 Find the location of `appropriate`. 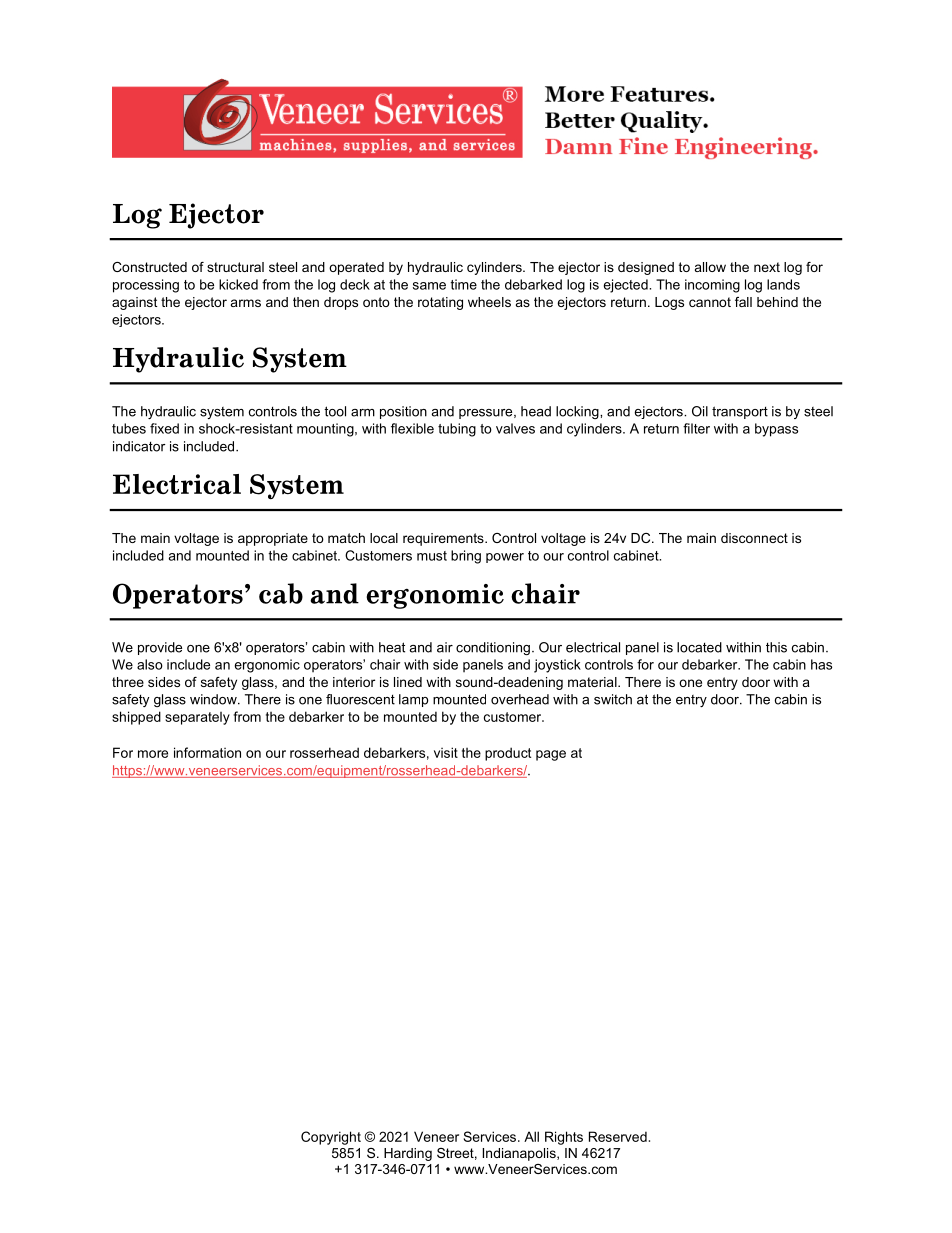

appropriate is located at coordinates (273, 539).
